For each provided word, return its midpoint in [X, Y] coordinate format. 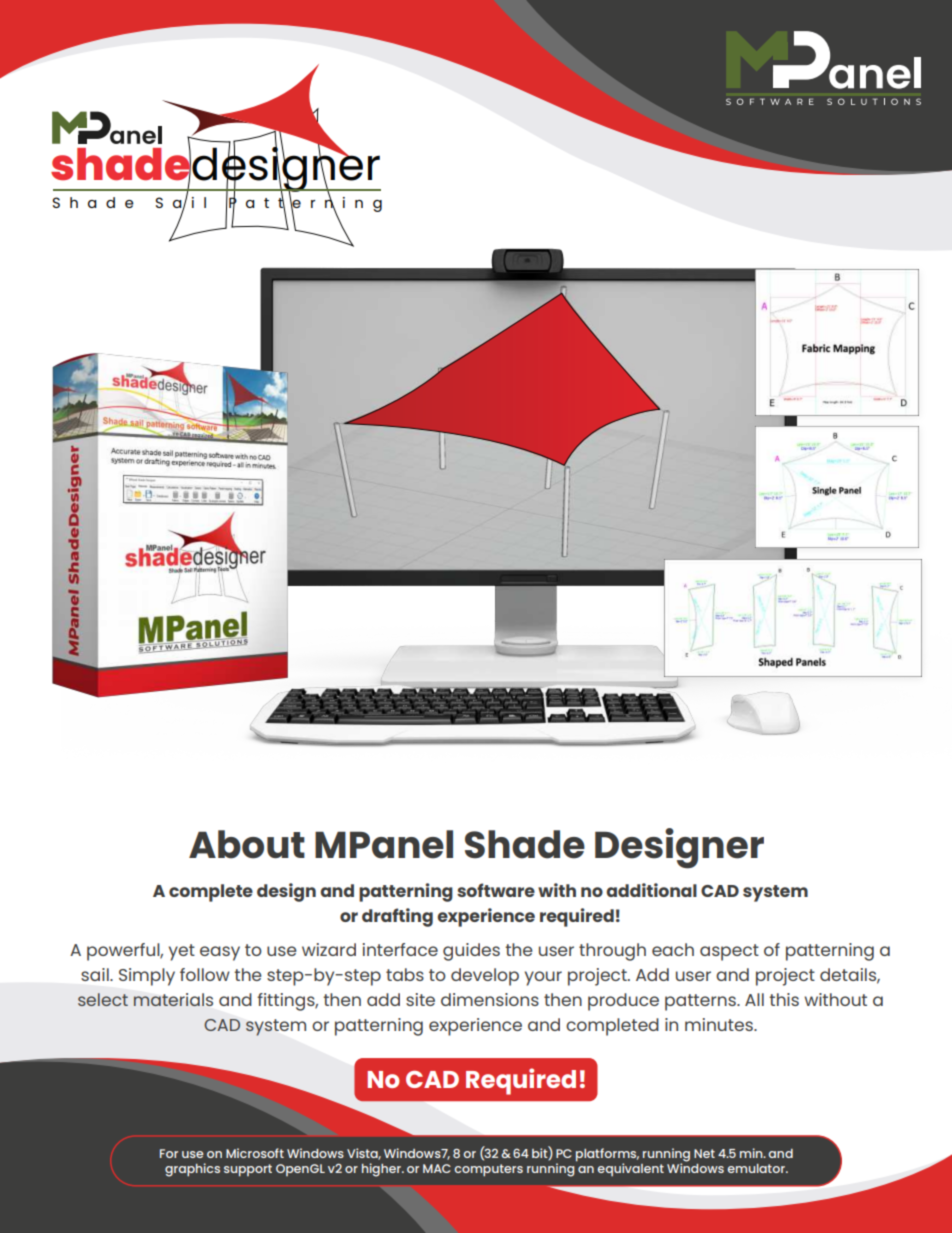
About [247, 844]
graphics [192, 1170]
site [420, 999]
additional [651, 890]
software [496, 890]
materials [173, 999]
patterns [701, 1002]
